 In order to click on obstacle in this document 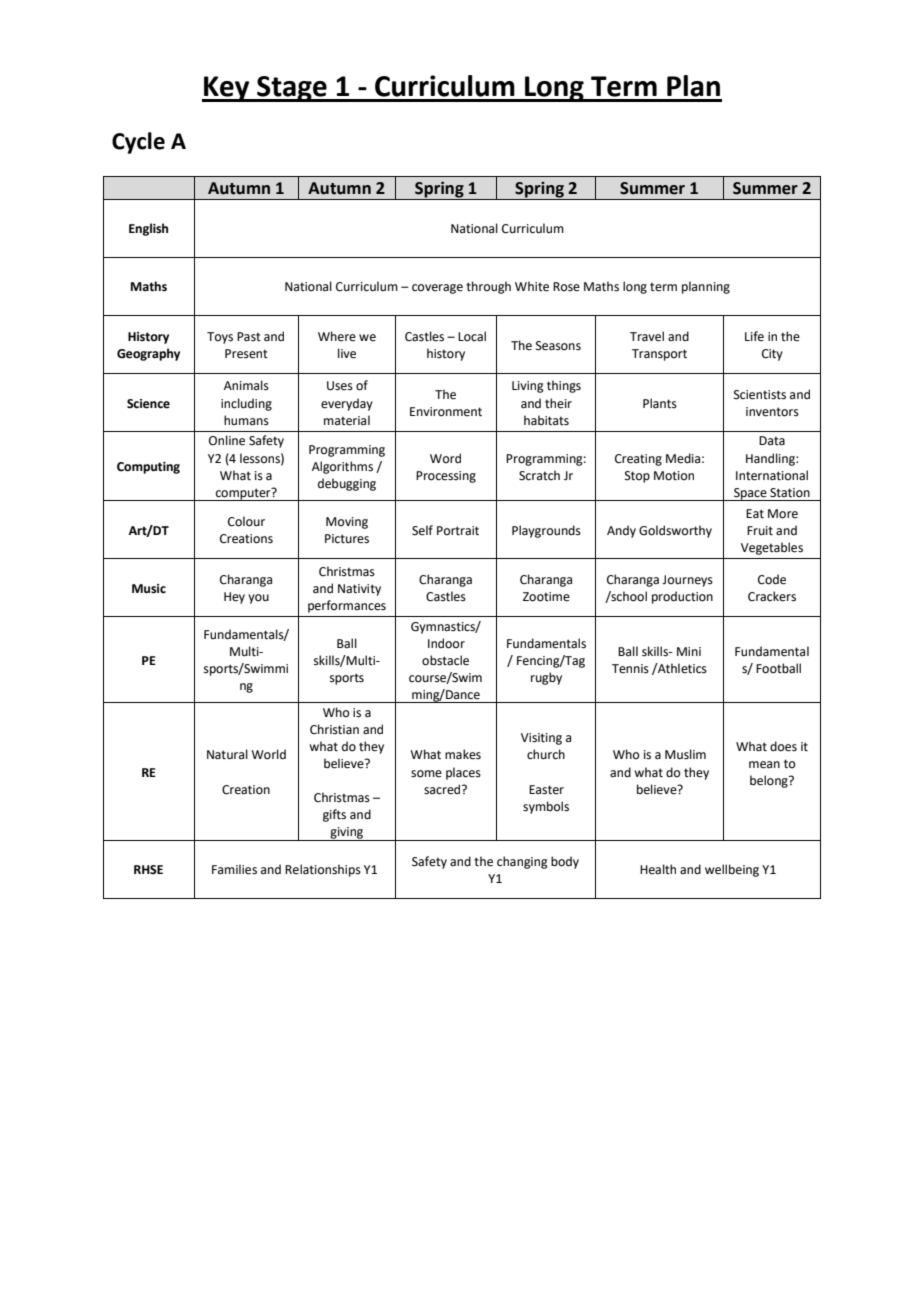, I will do `click(445, 660)`.
